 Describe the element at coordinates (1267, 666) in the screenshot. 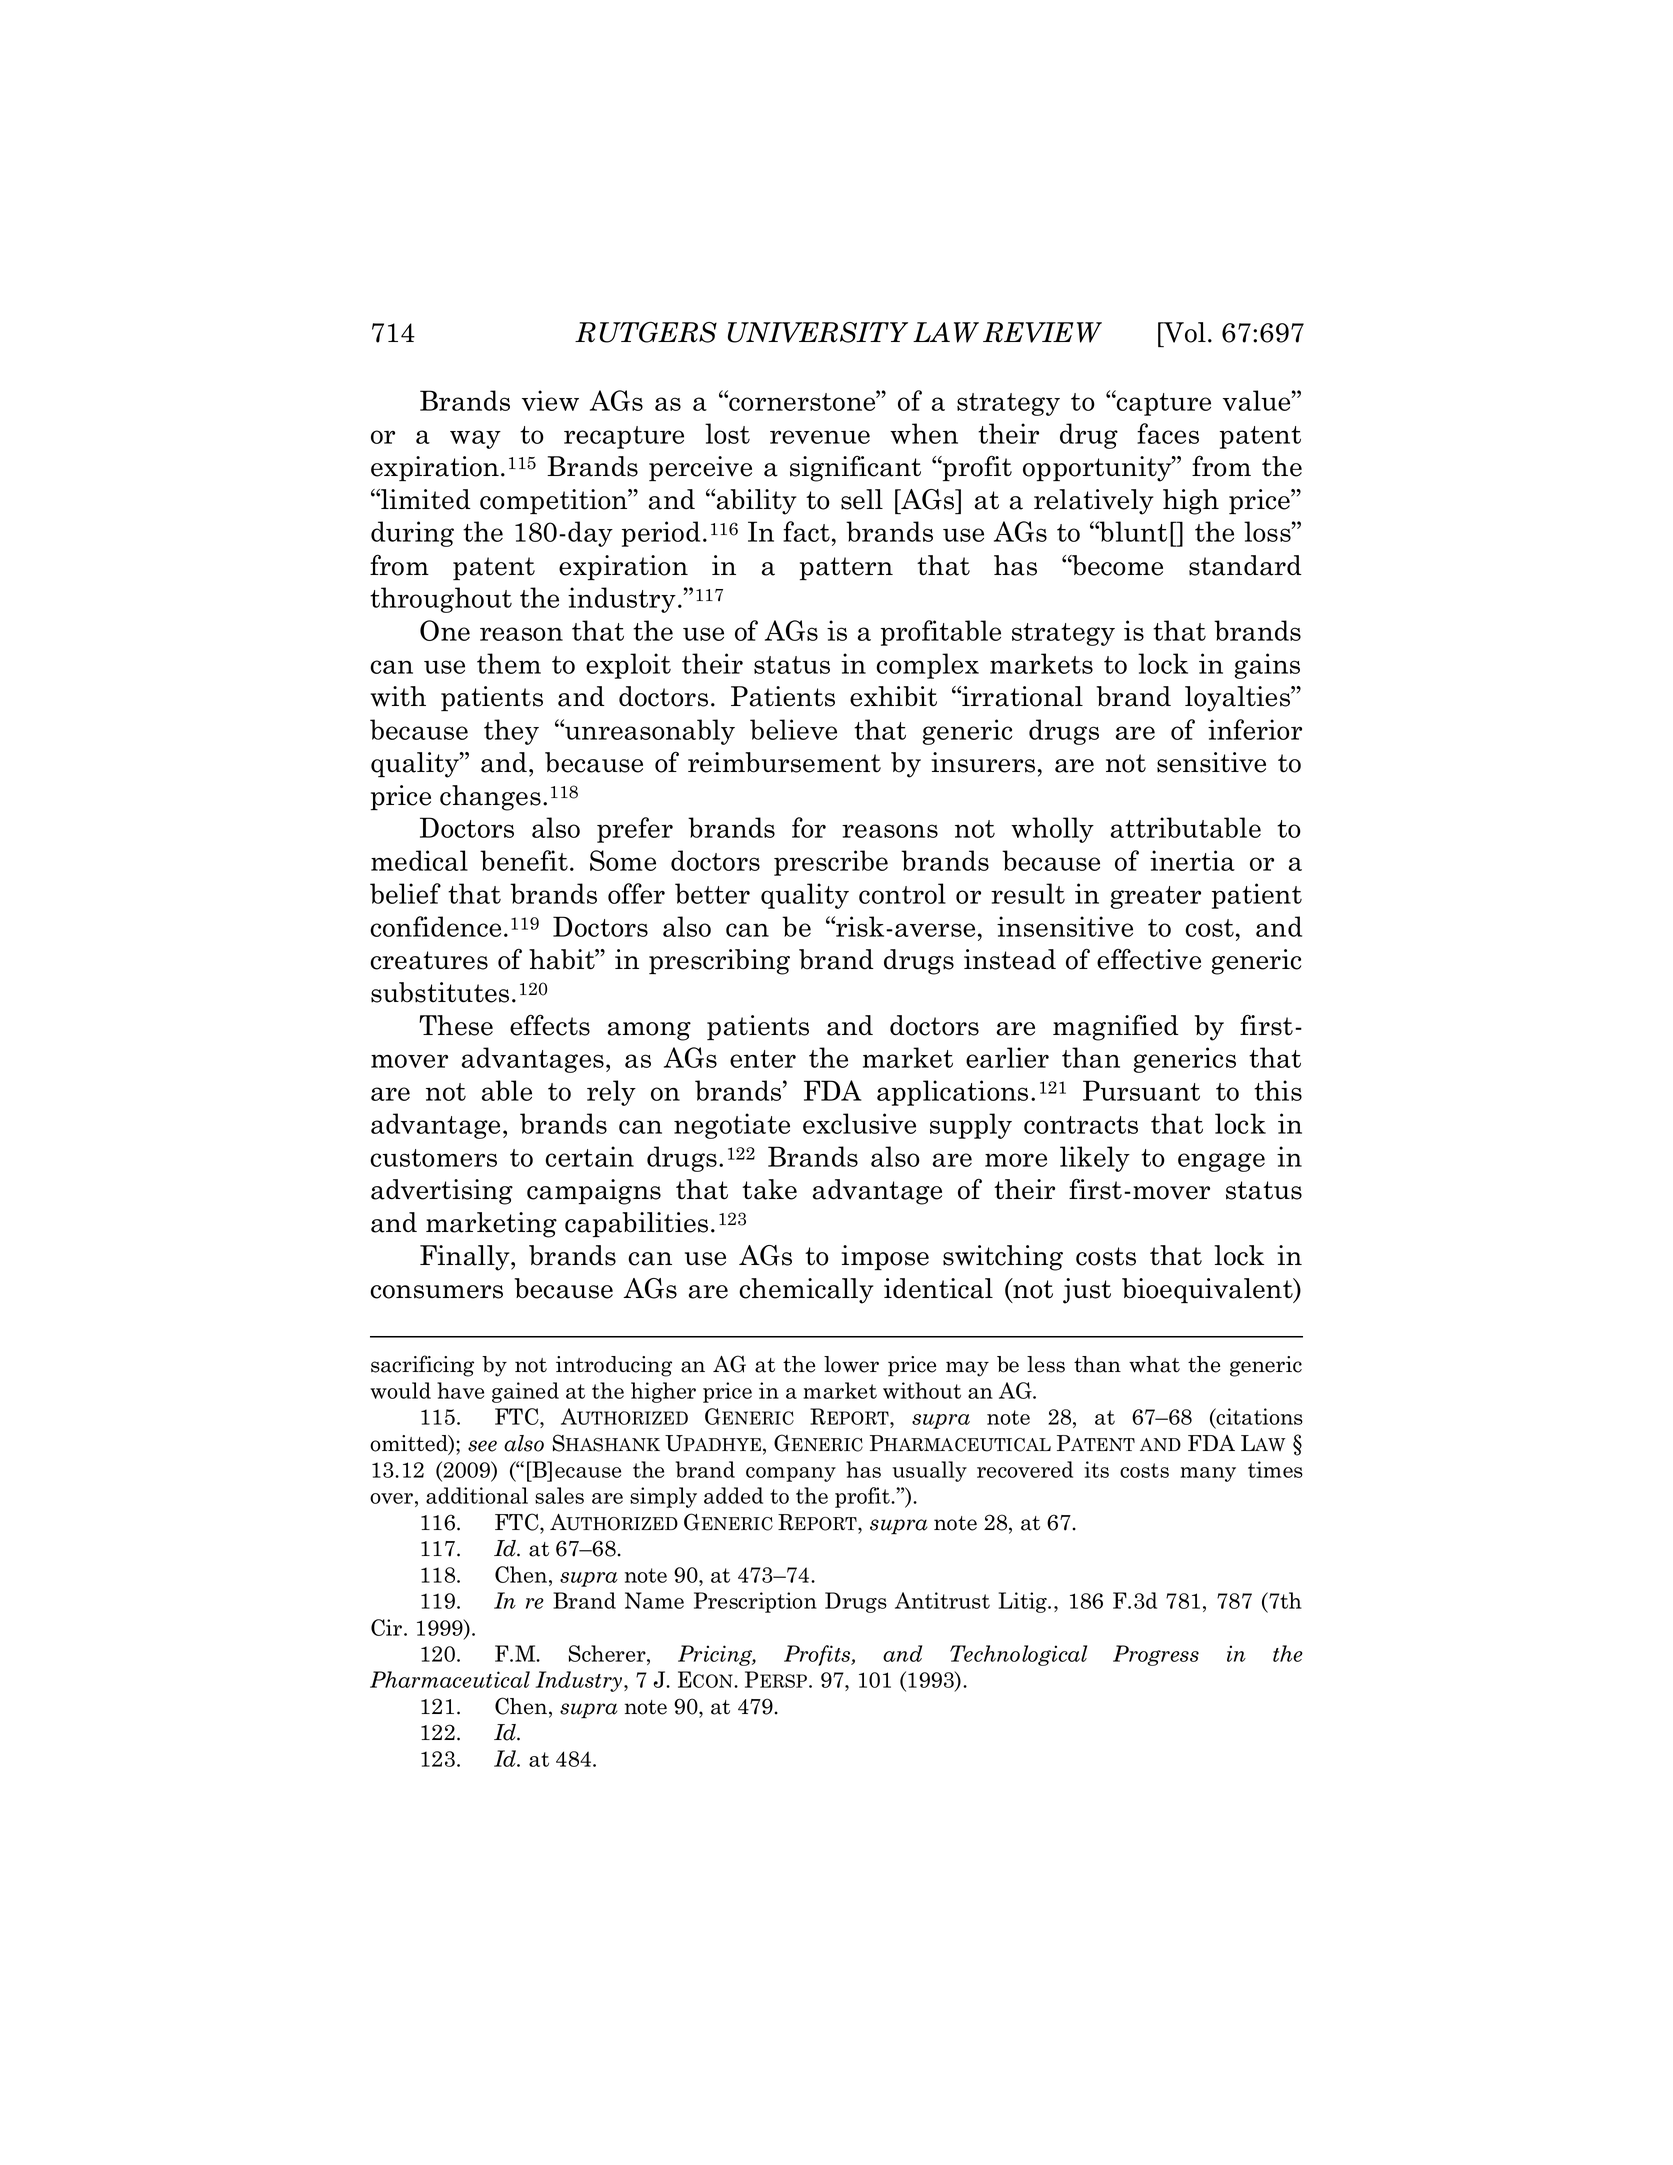

I see `gains` at that location.
